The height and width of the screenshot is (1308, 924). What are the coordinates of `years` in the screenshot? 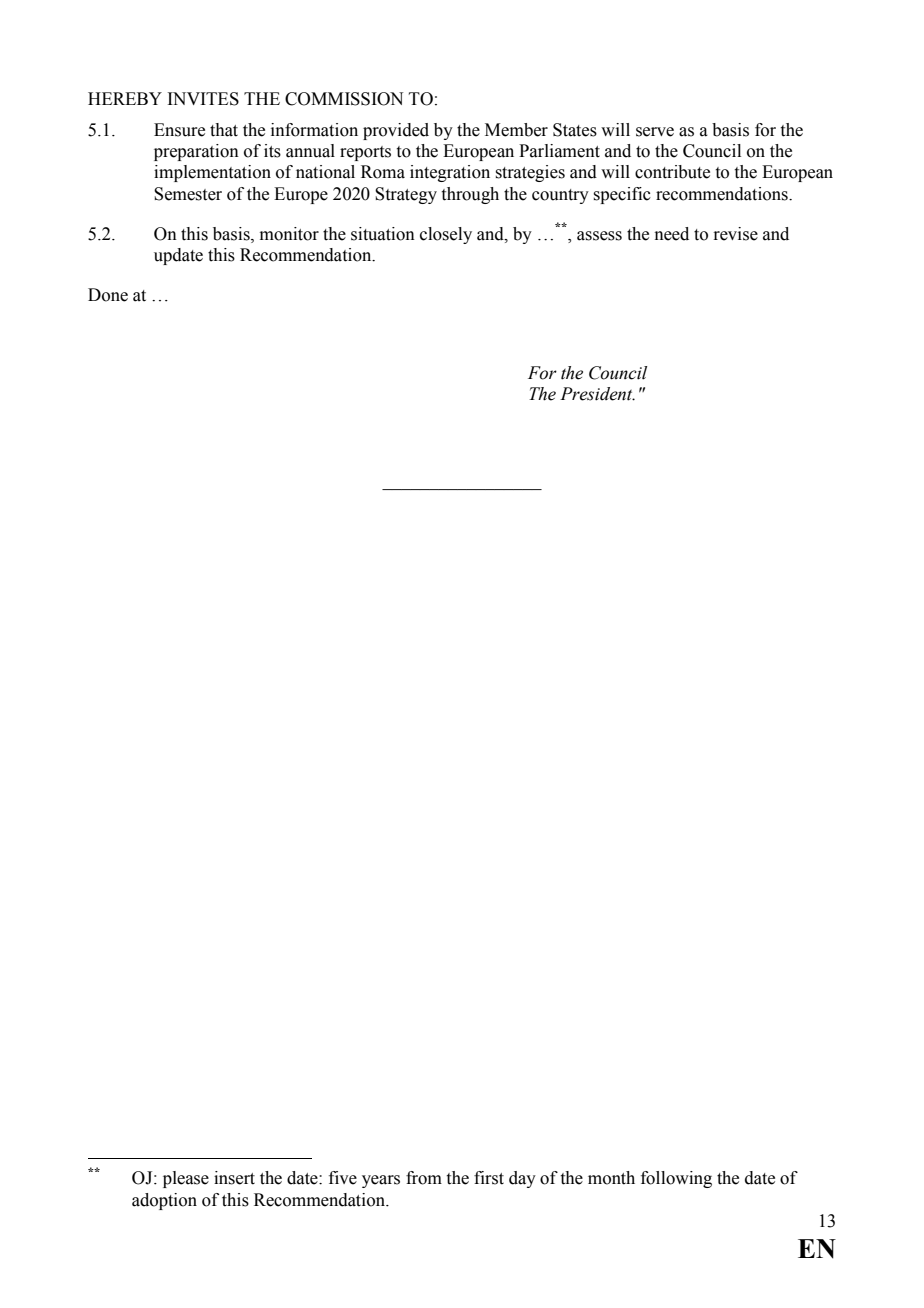 It's located at (381, 1181).
